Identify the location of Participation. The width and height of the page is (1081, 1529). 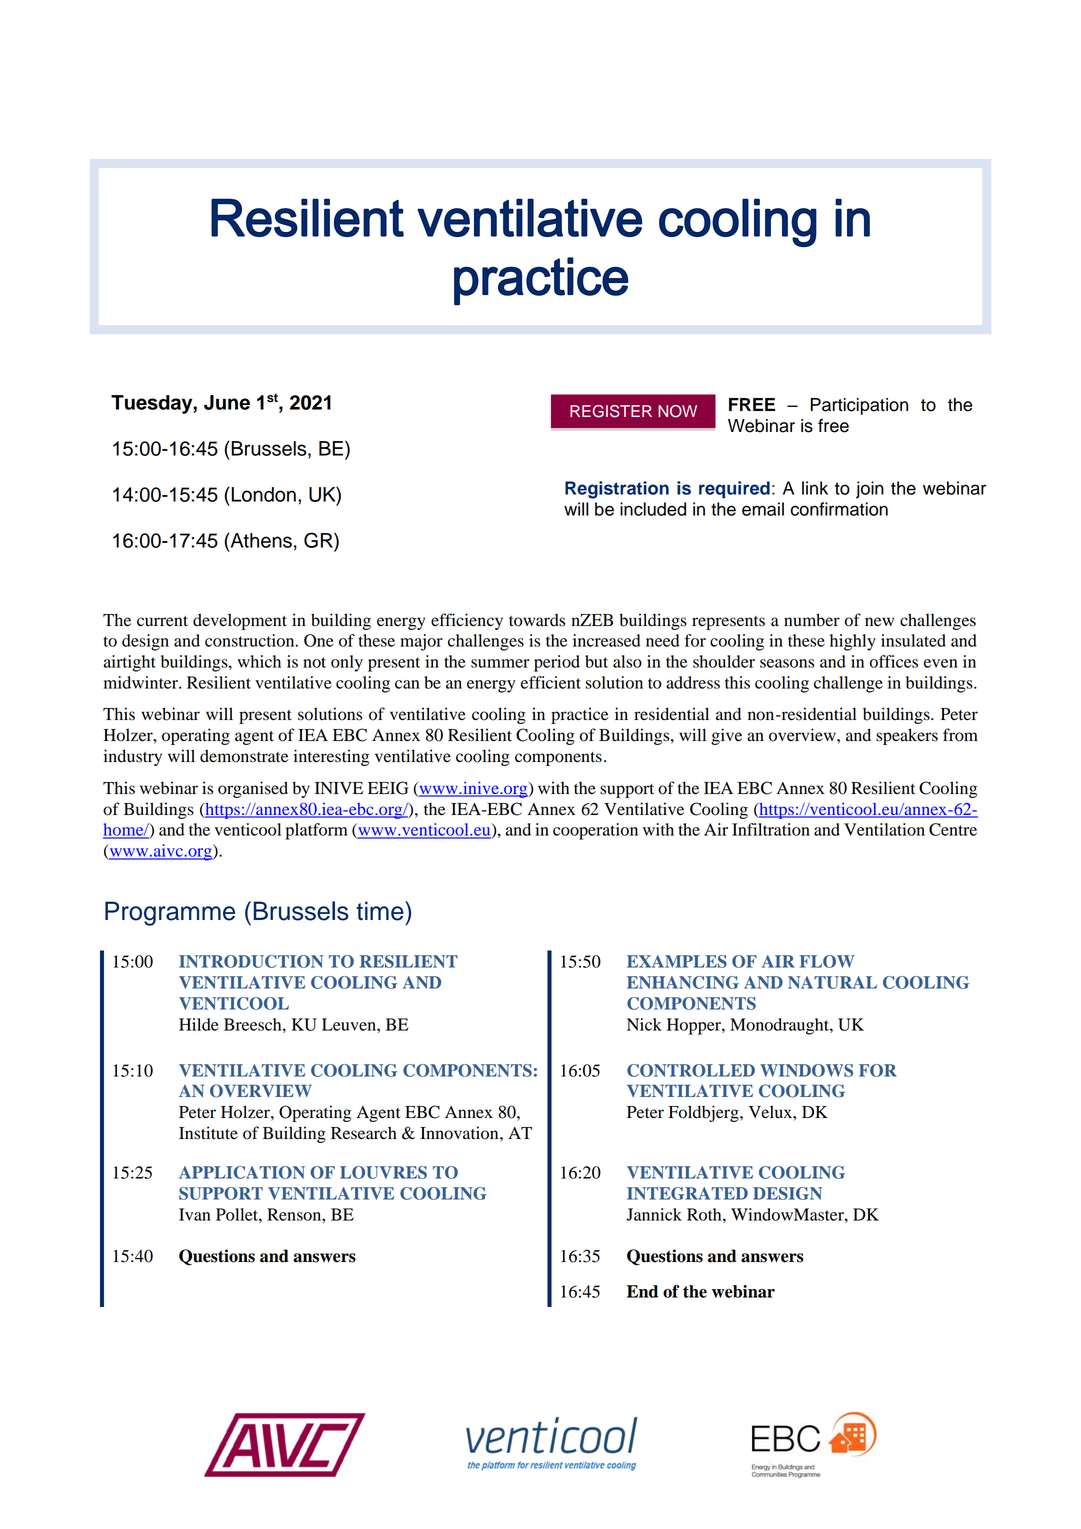
(859, 406).
